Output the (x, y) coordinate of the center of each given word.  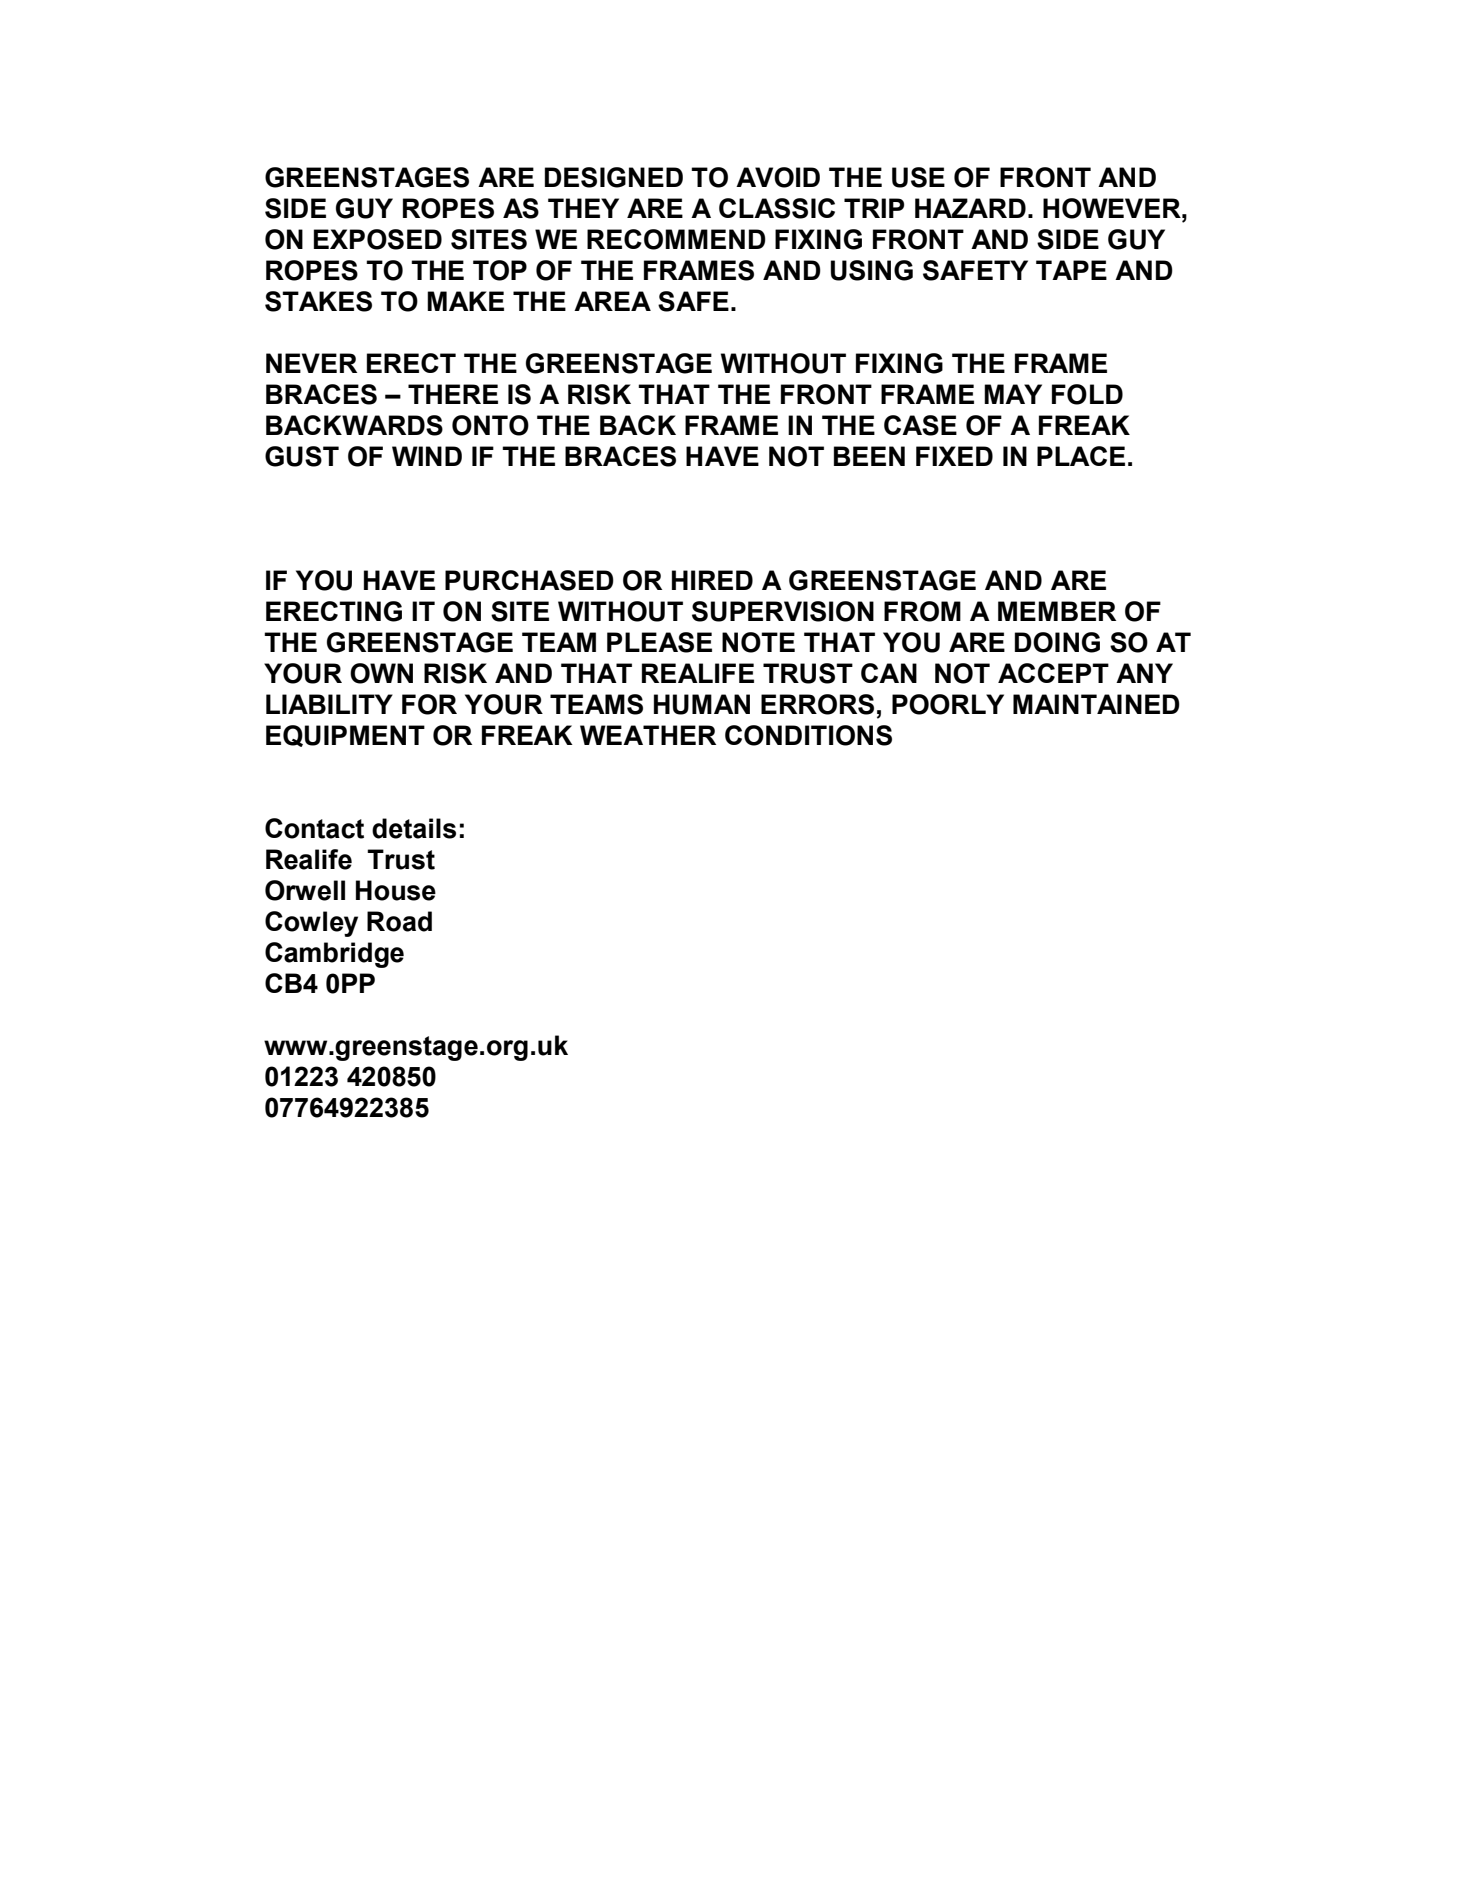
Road (399, 921)
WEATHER (648, 735)
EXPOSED (378, 239)
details (414, 828)
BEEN (869, 456)
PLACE (1081, 456)
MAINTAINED (1096, 704)
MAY (1013, 394)
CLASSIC (777, 208)
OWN (381, 673)
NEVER (311, 363)
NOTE (758, 642)
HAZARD (970, 208)
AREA (612, 301)
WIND (427, 456)
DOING (1057, 642)
